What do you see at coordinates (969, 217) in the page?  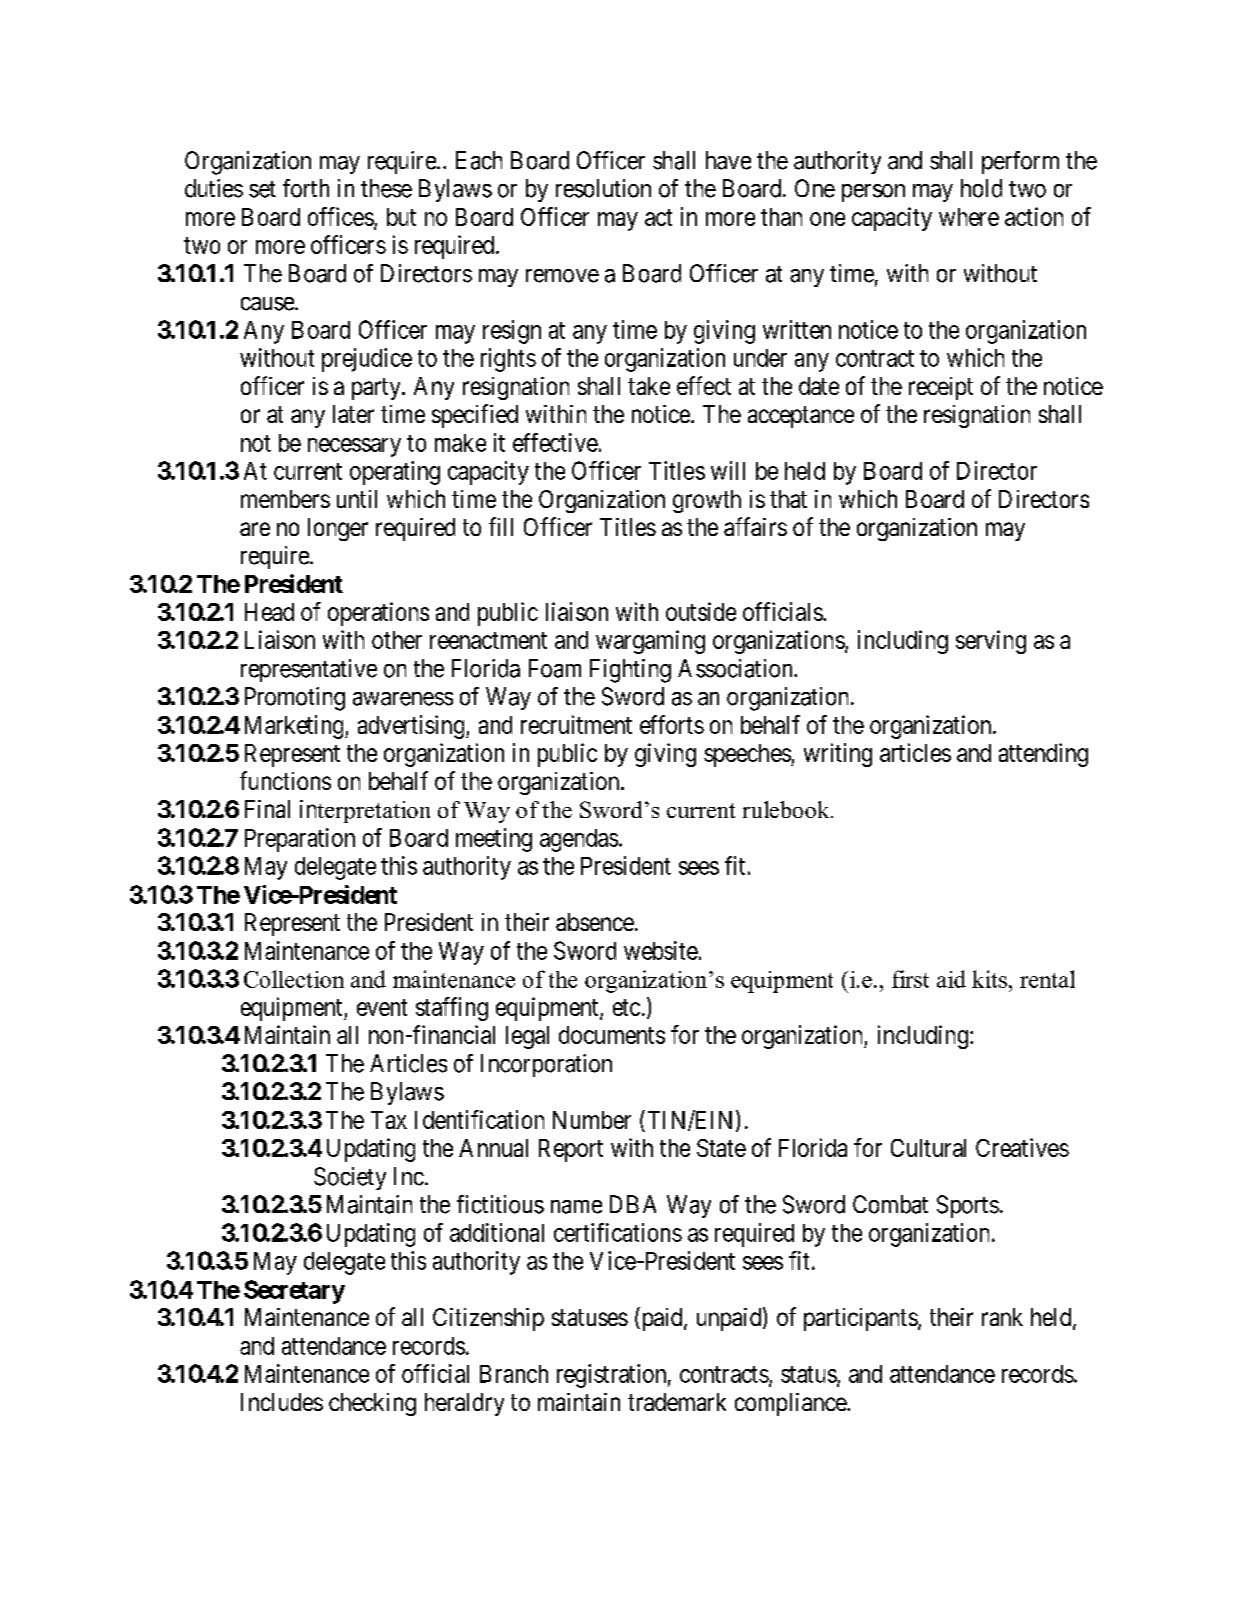 I see `where` at bounding box center [969, 217].
